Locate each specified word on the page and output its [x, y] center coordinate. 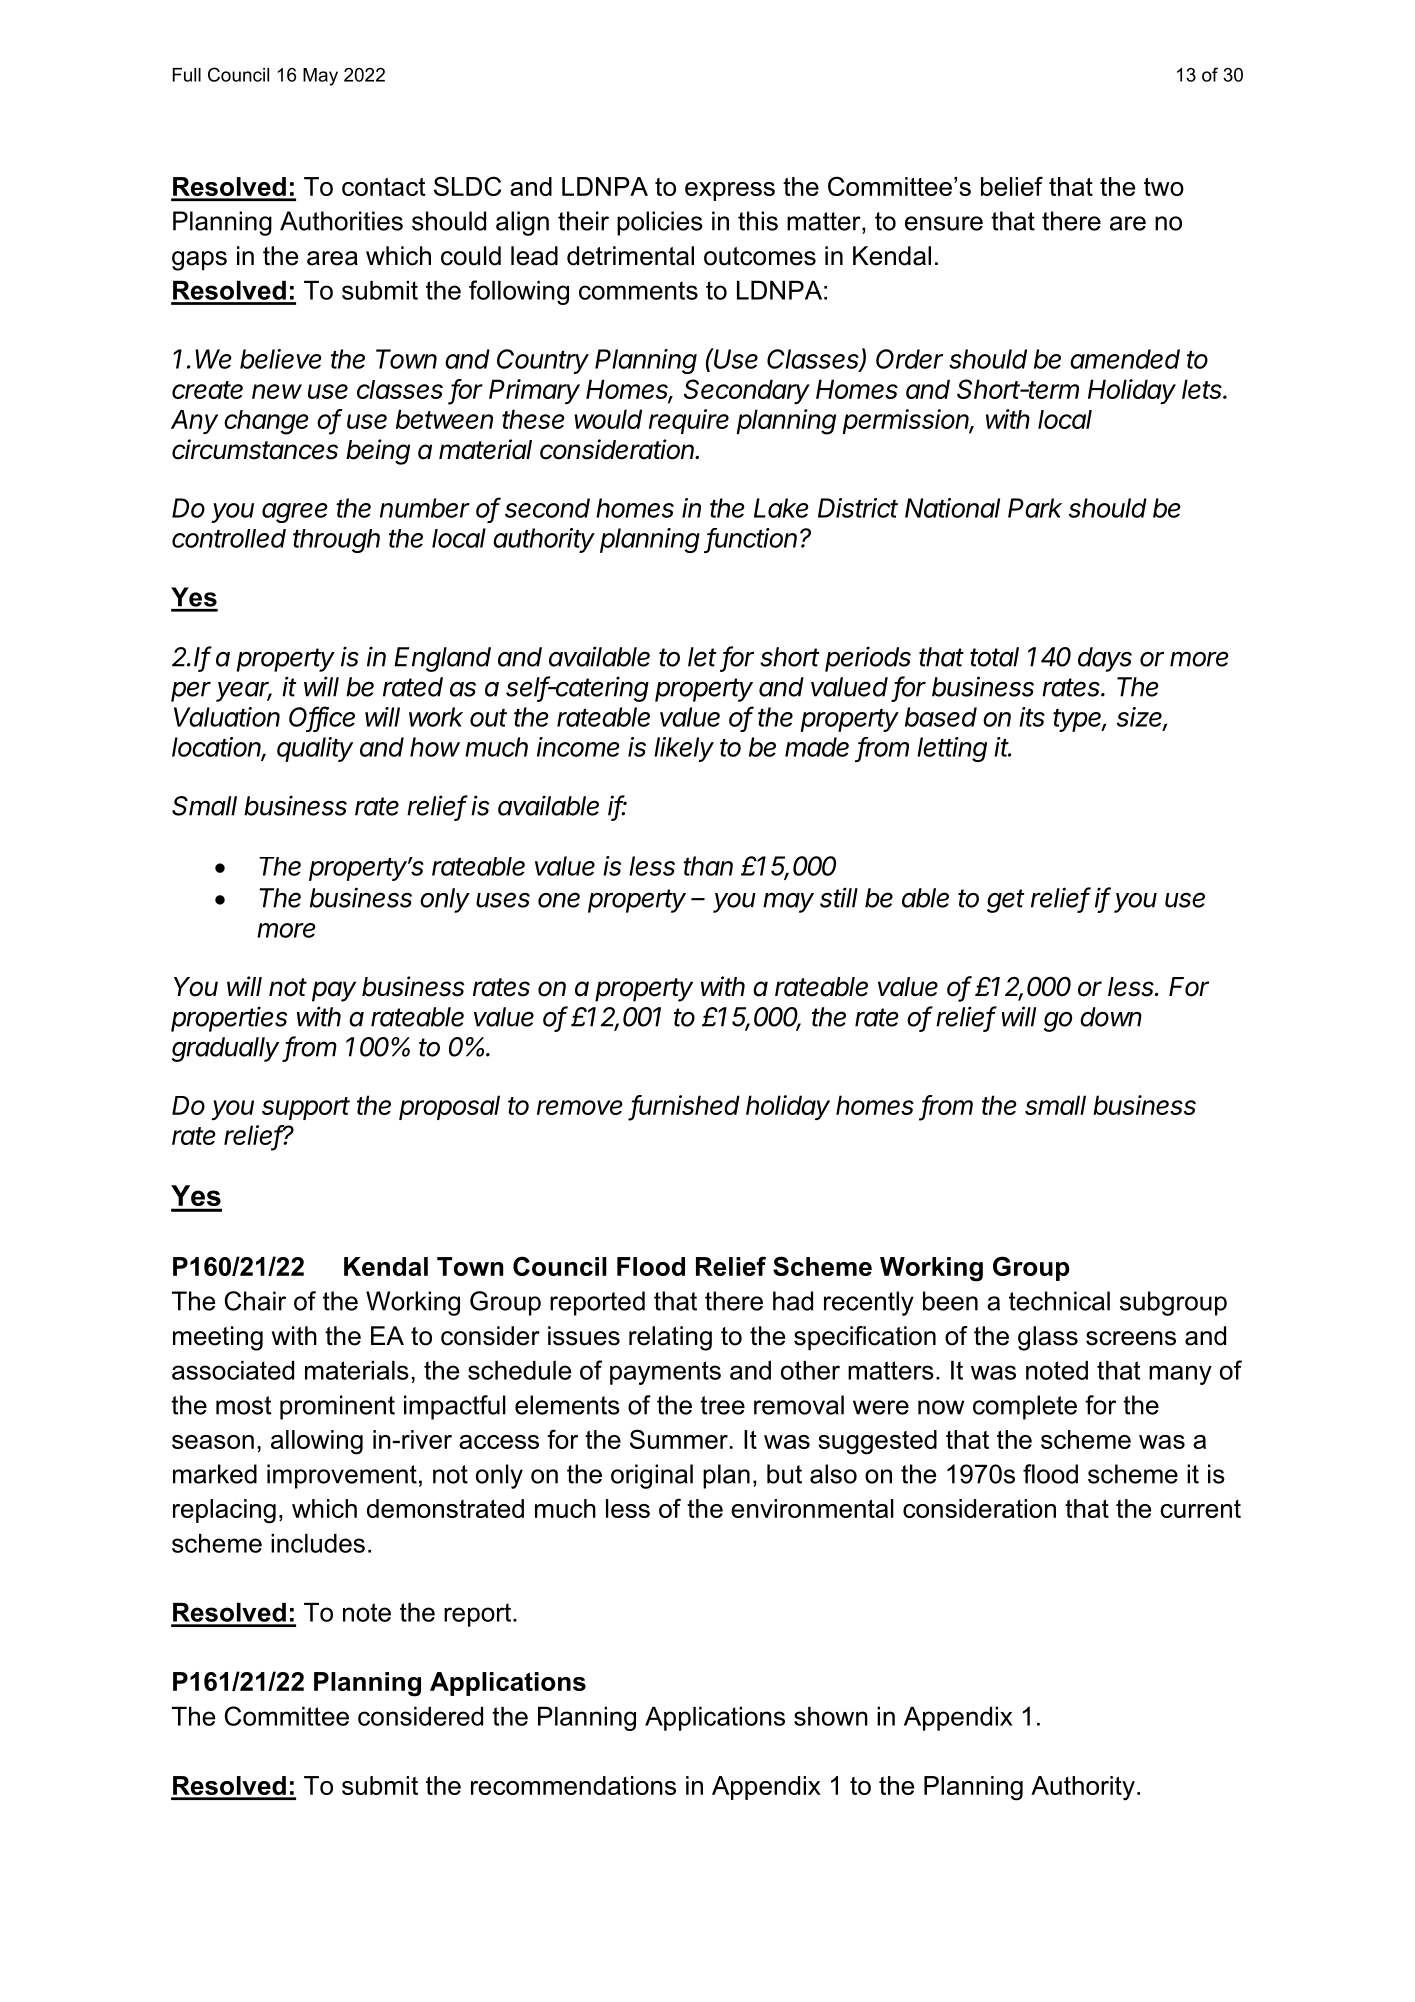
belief [1012, 186]
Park [1035, 508]
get [1006, 901]
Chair [255, 1301]
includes [318, 1543]
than [708, 866]
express [730, 191]
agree [295, 513]
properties [229, 1019]
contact [383, 186]
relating [670, 1338]
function [754, 539]
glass [1048, 1338]
